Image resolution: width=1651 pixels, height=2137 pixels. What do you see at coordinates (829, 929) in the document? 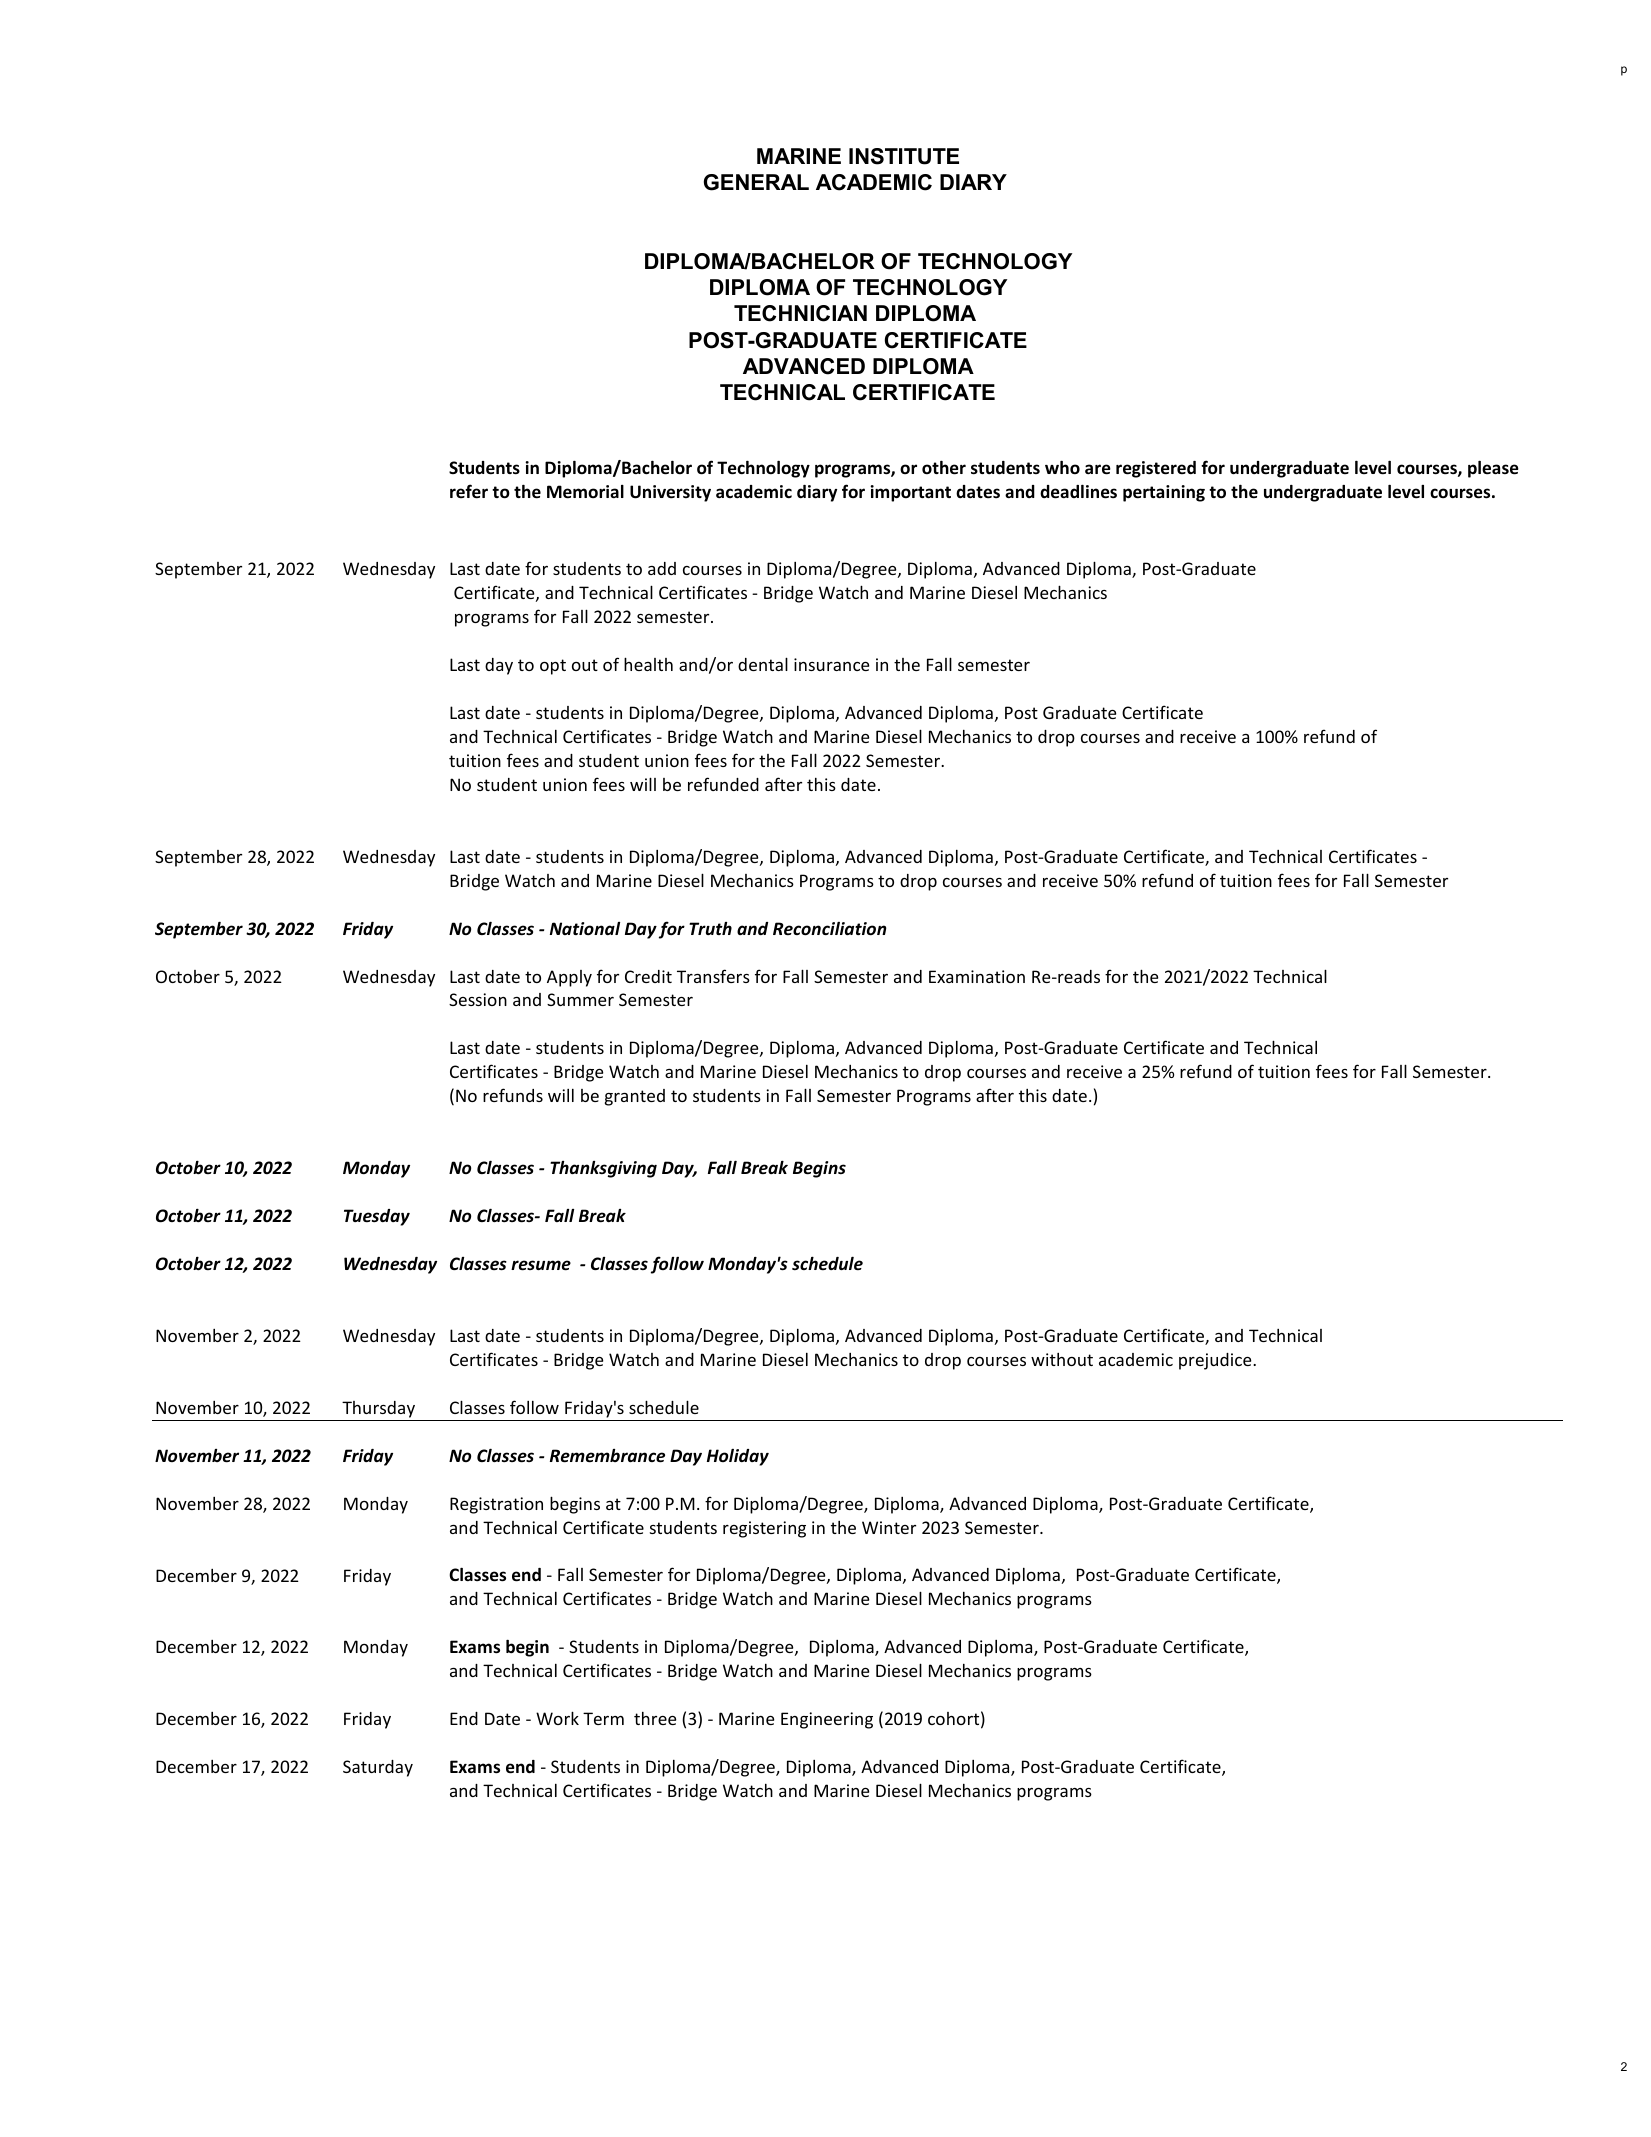
I see `Reconciliation` at bounding box center [829, 929].
